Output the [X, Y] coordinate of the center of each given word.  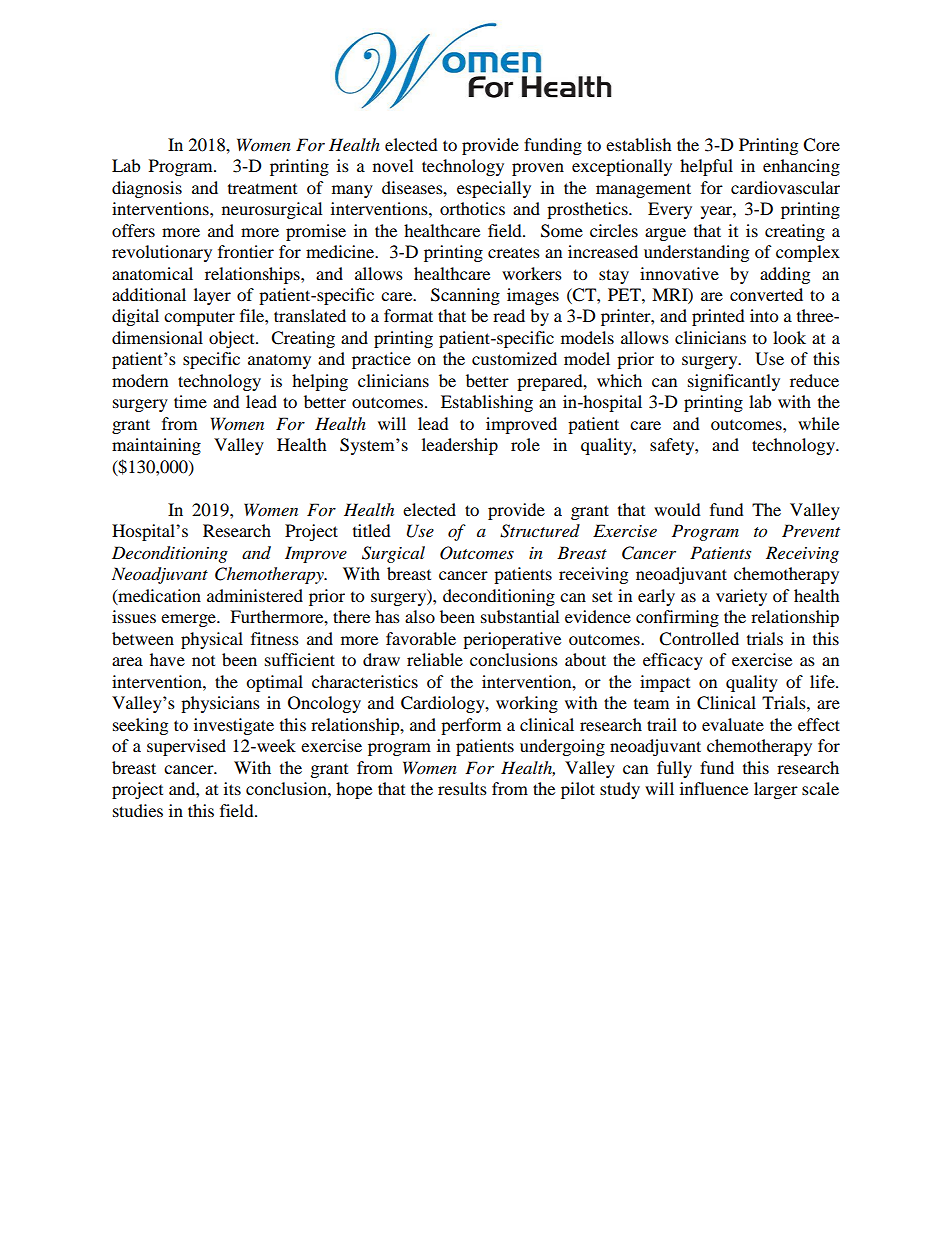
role [525, 444]
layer [212, 296]
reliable [435, 659]
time [190, 401]
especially [494, 189]
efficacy [673, 661]
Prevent [811, 530]
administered [255, 595]
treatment [262, 188]
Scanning [465, 296]
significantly [734, 382]
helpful [706, 167]
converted [766, 294]
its [232, 788]
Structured [540, 531]
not [203, 661]
